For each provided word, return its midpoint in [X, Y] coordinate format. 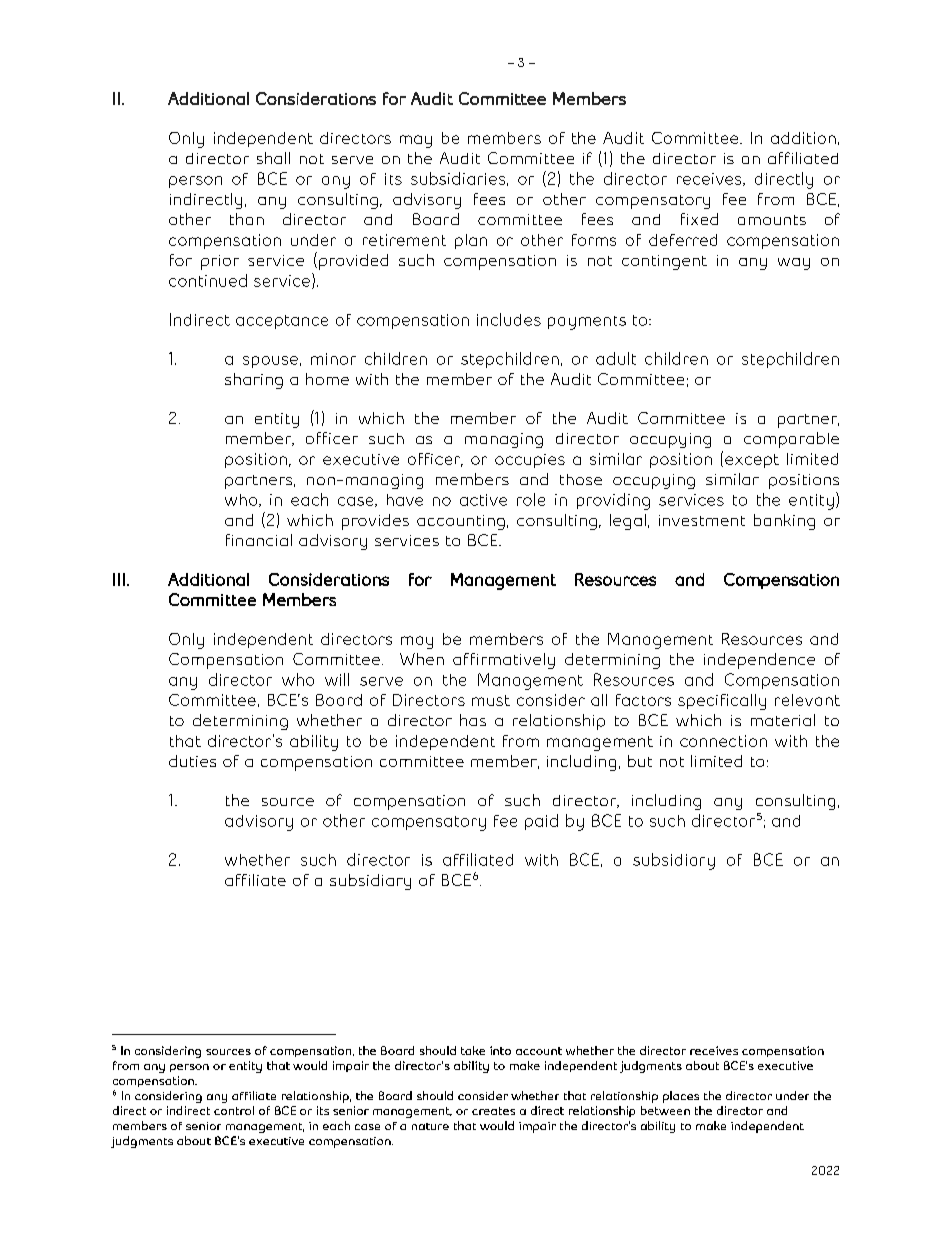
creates [493, 1111]
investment [702, 520]
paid [541, 822]
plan [471, 241]
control [234, 1110]
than [247, 219]
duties [192, 761]
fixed [699, 219]
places [681, 1097]
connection [723, 741]
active [483, 500]
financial [259, 540]
